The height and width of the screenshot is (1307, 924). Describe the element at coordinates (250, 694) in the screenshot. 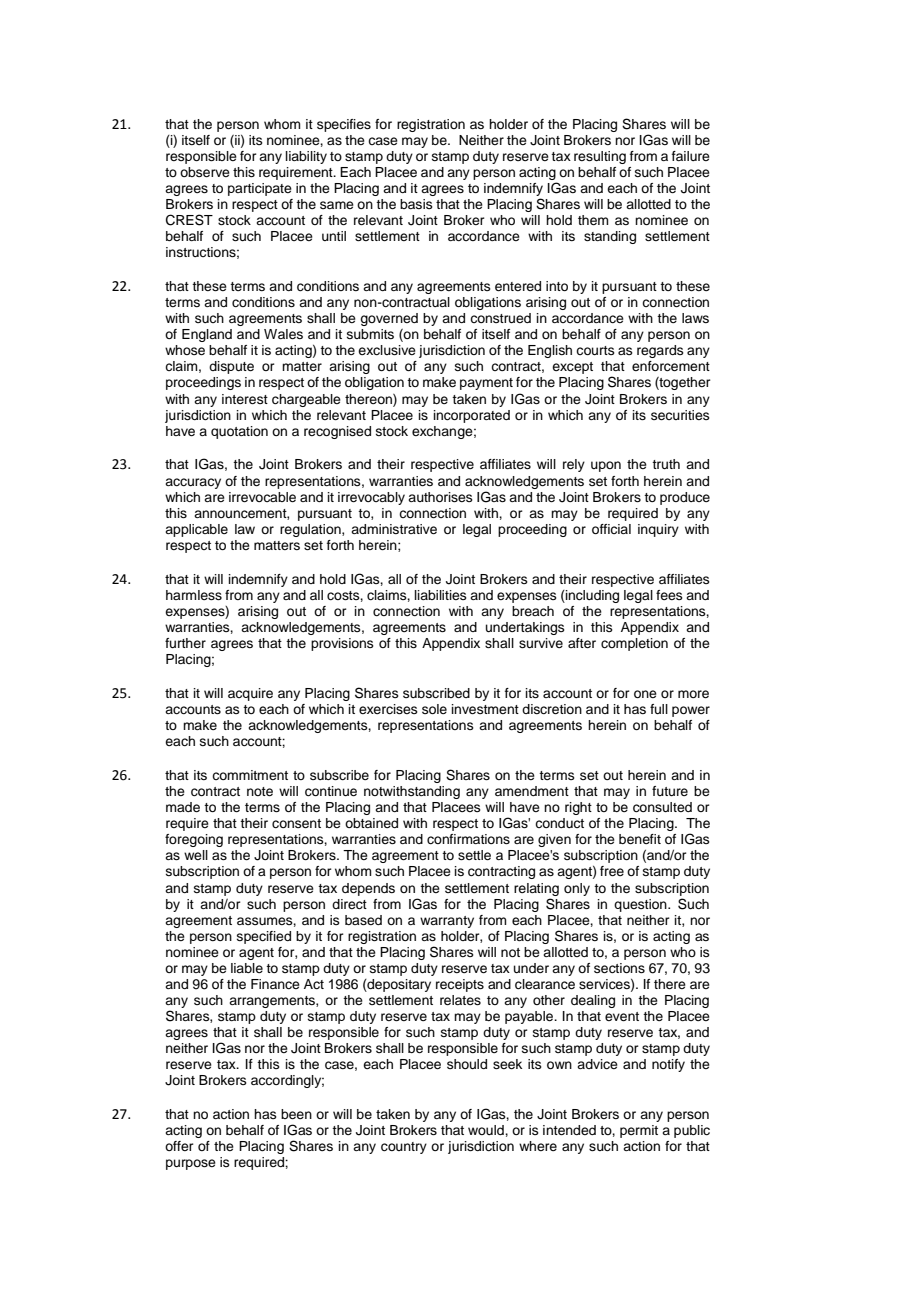

I see `acquire` at that location.
